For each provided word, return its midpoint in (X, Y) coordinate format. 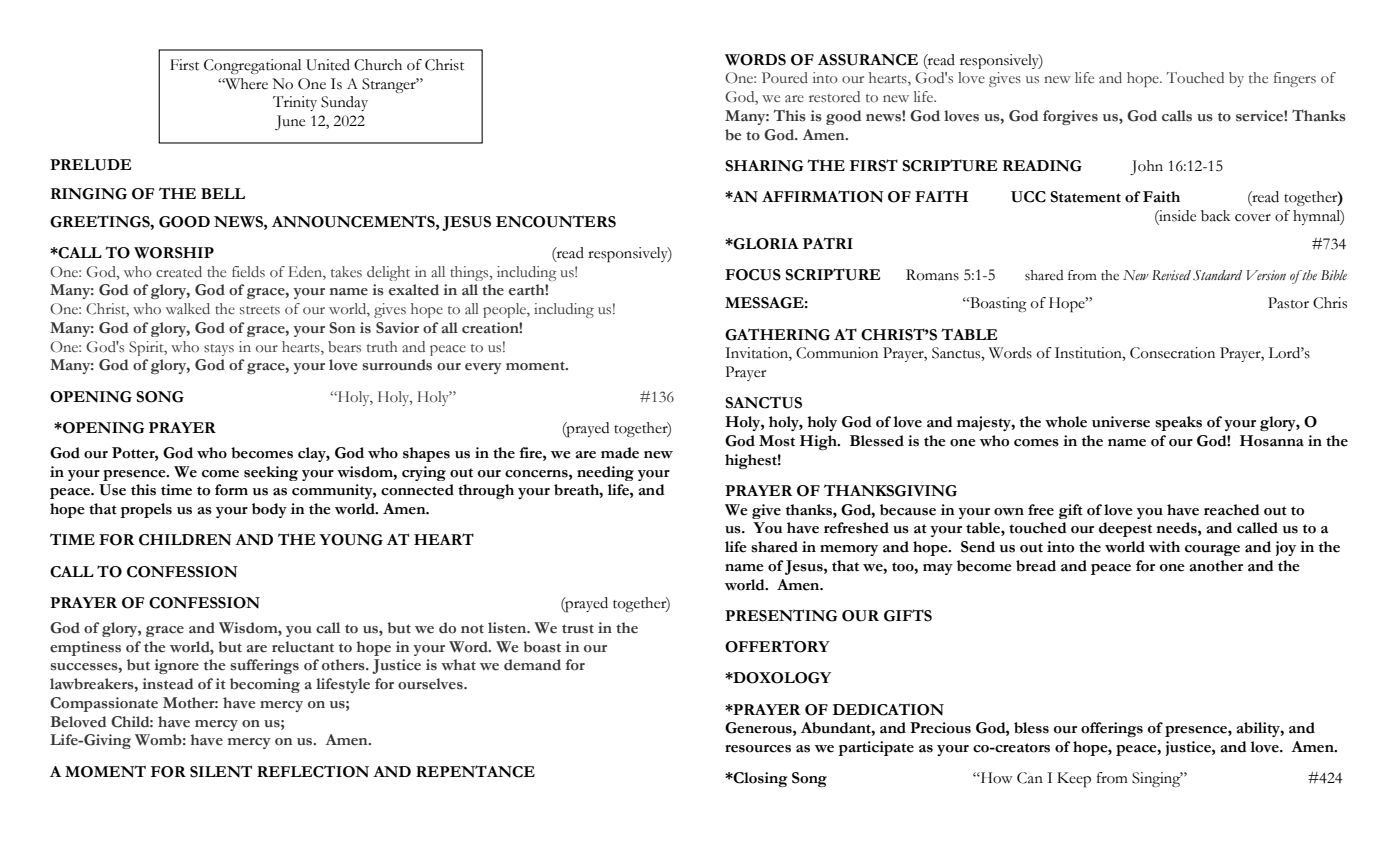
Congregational (252, 66)
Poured (785, 78)
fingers (1295, 79)
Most (777, 441)
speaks (1178, 423)
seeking (271, 473)
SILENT (221, 771)
